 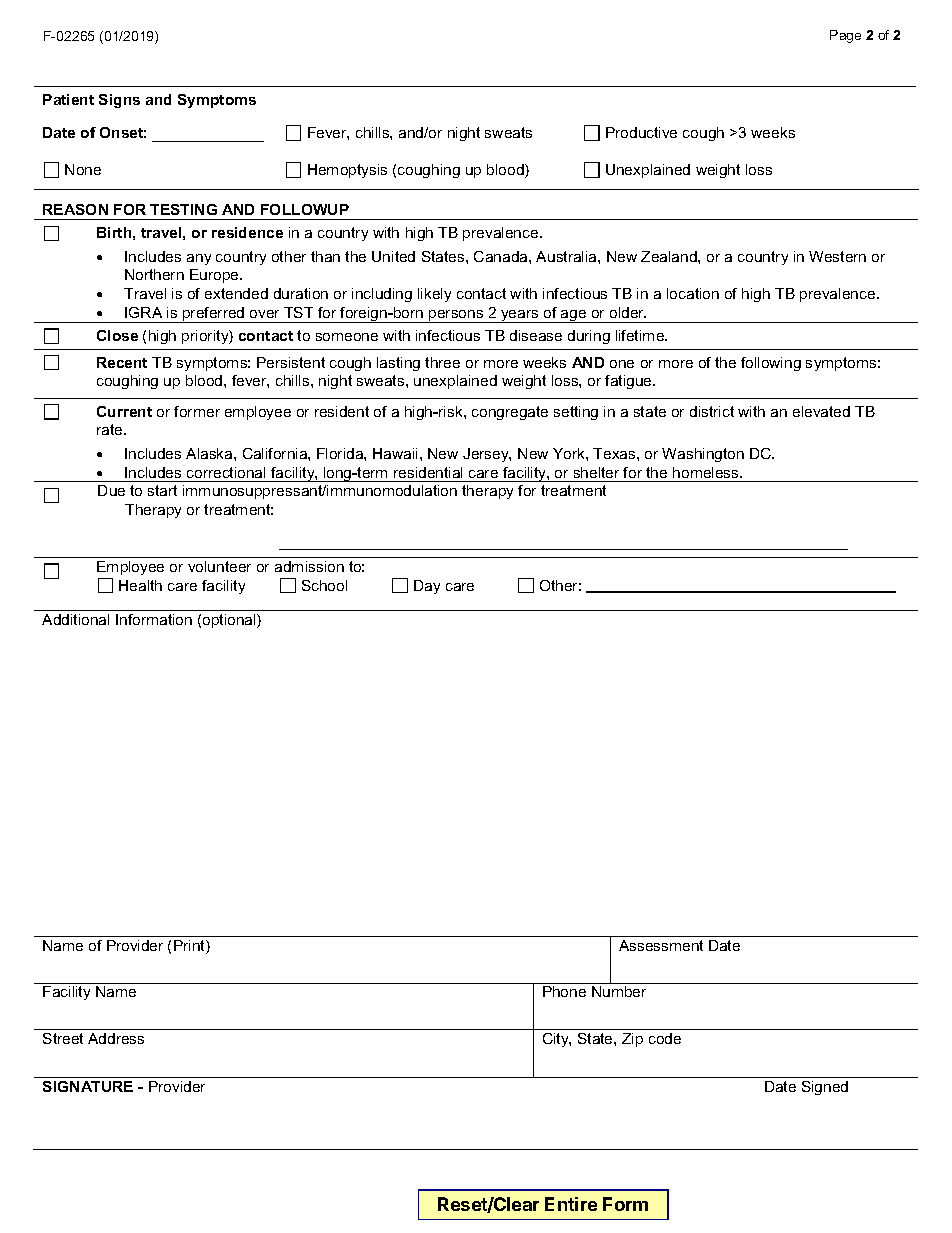 What do you see at coordinates (140, 585) in the page?
I see `Health` at bounding box center [140, 585].
